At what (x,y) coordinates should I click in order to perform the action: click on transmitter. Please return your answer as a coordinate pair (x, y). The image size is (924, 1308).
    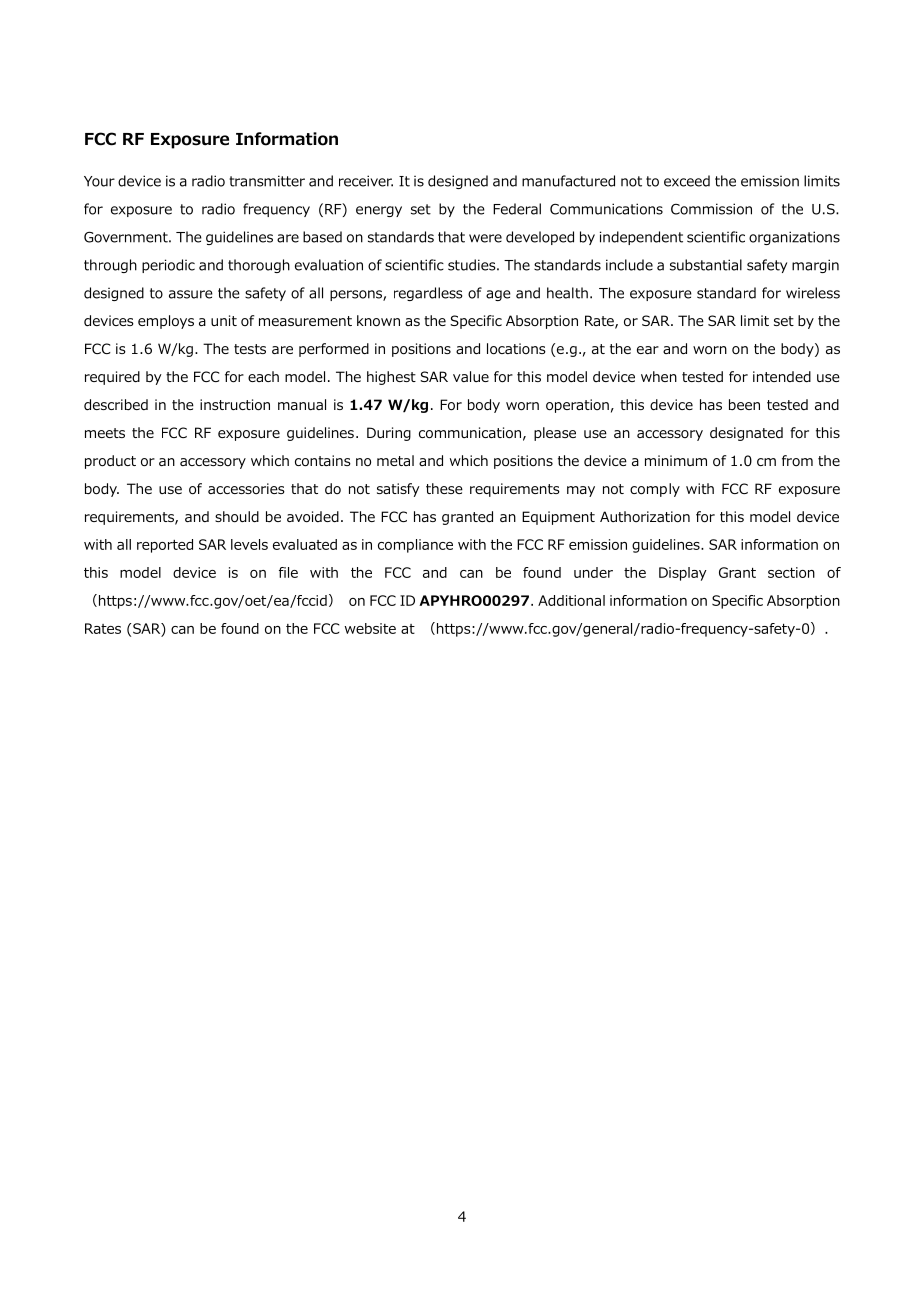
    Looking at the image, I should click on (267, 181).
